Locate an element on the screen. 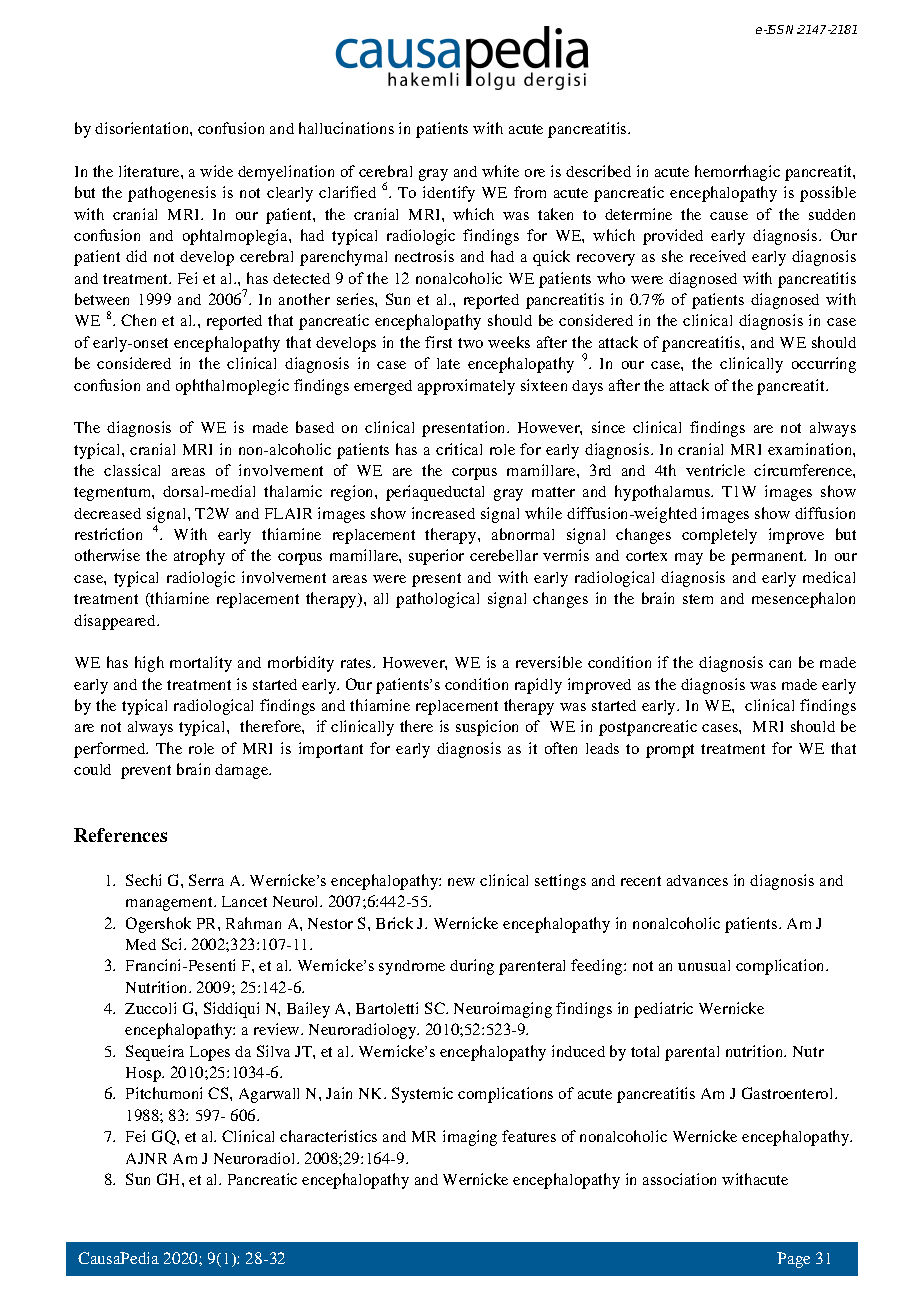 This screenshot has width=924, height=1308. characteristics is located at coordinates (328, 1136).
